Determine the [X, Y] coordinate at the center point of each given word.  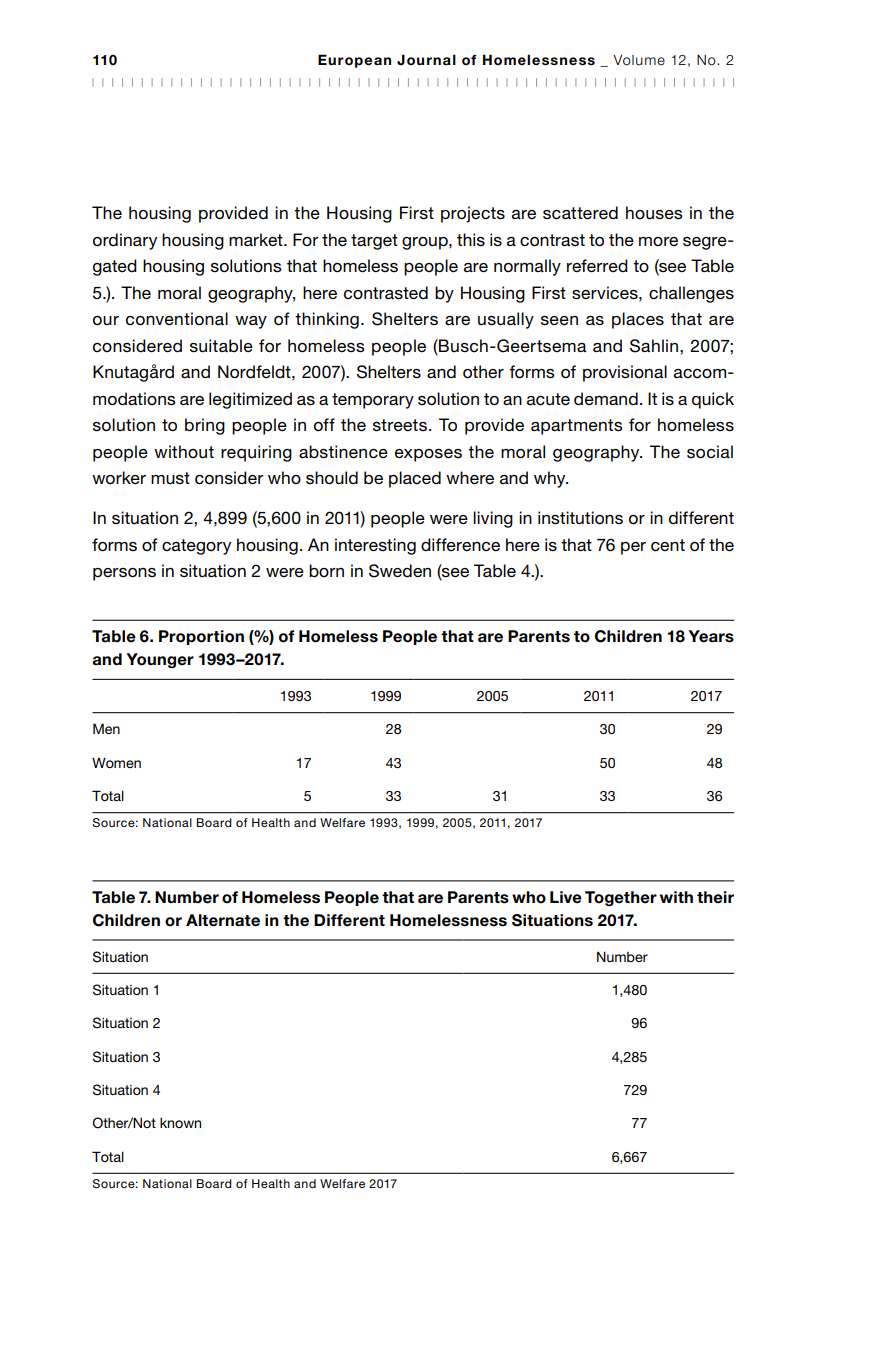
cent [668, 545]
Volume [639, 60]
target [374, 242]
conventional [177, 319]
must [170, 478]
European [354, 61]
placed [415, 479]
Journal [426, 60]
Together [621, 898]
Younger [160, 661]
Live [566, 897]
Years [711, 636]
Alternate [223, 920]
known [180, 1123]
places [638, 320]
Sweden [400, 571]
